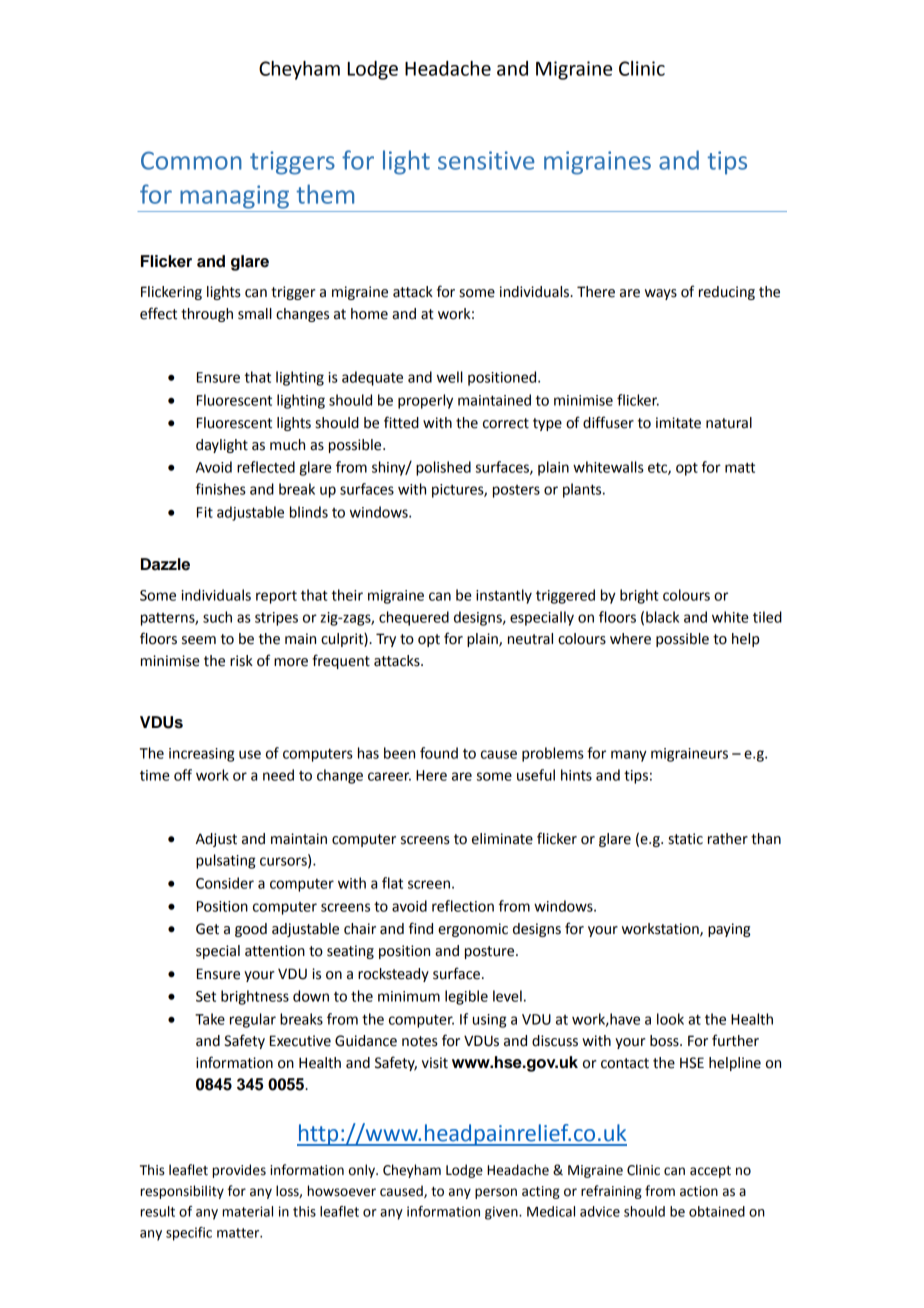  Describe the element at coordinates (247, 1211) in the screenshot. I see `material` at that location.
